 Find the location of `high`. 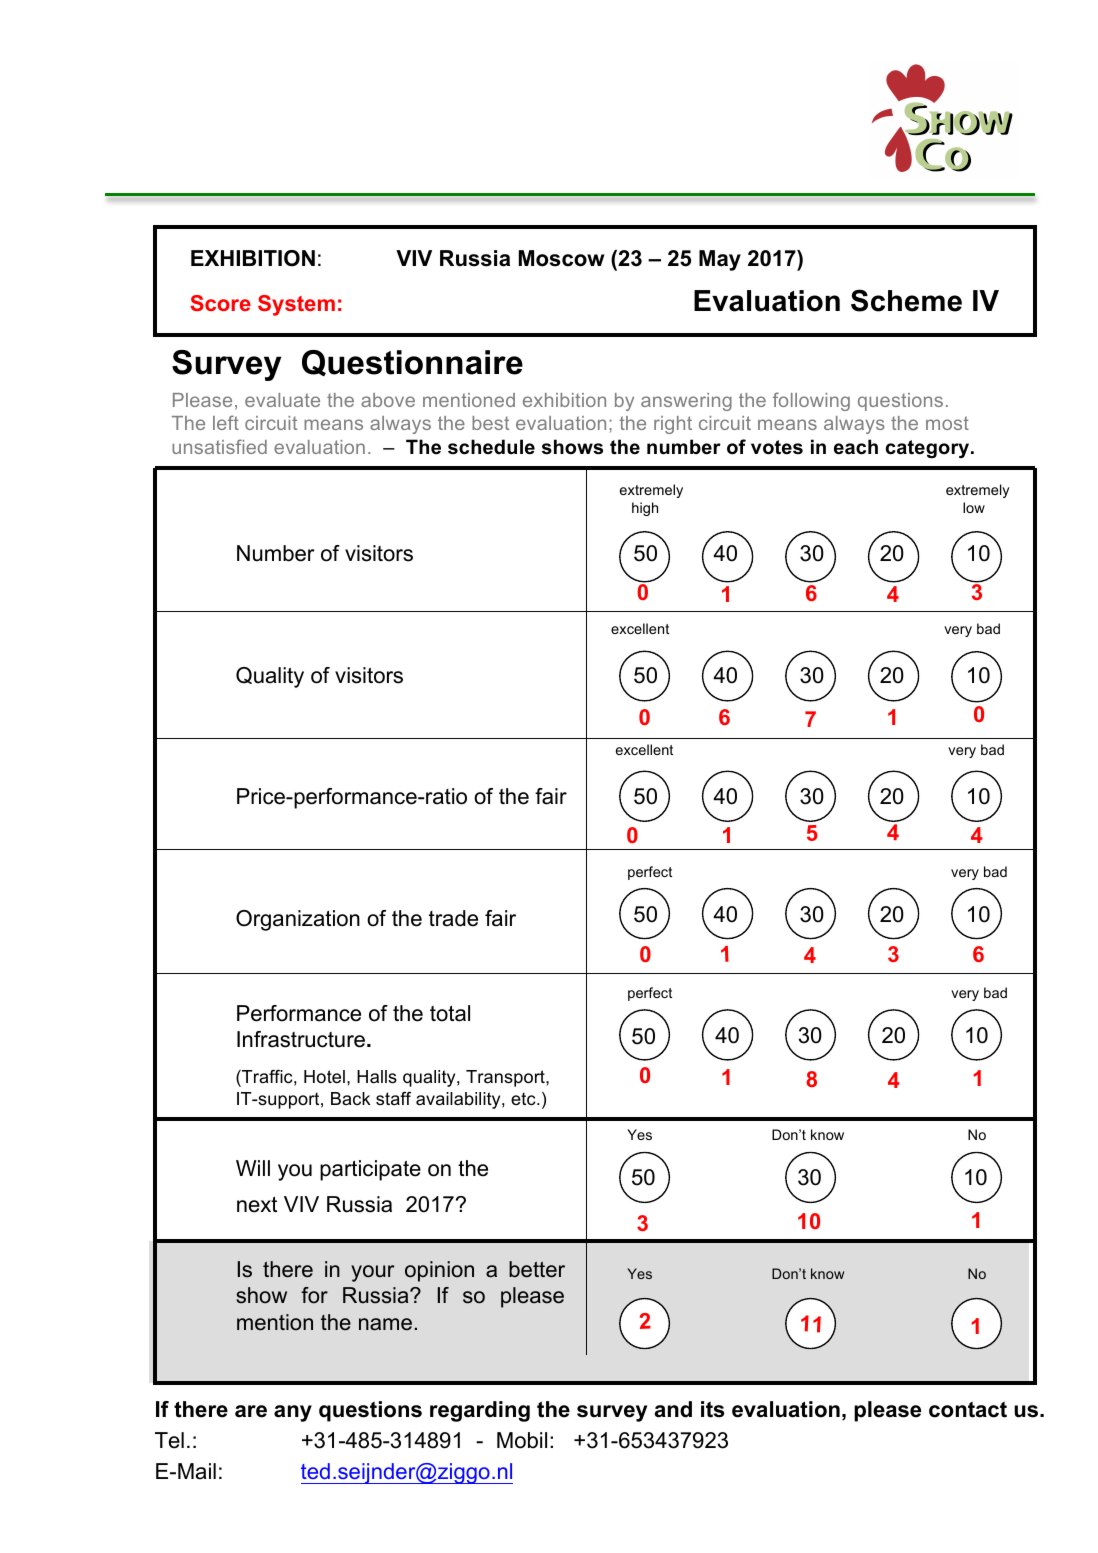

high is located at coordinates (645, 509).
